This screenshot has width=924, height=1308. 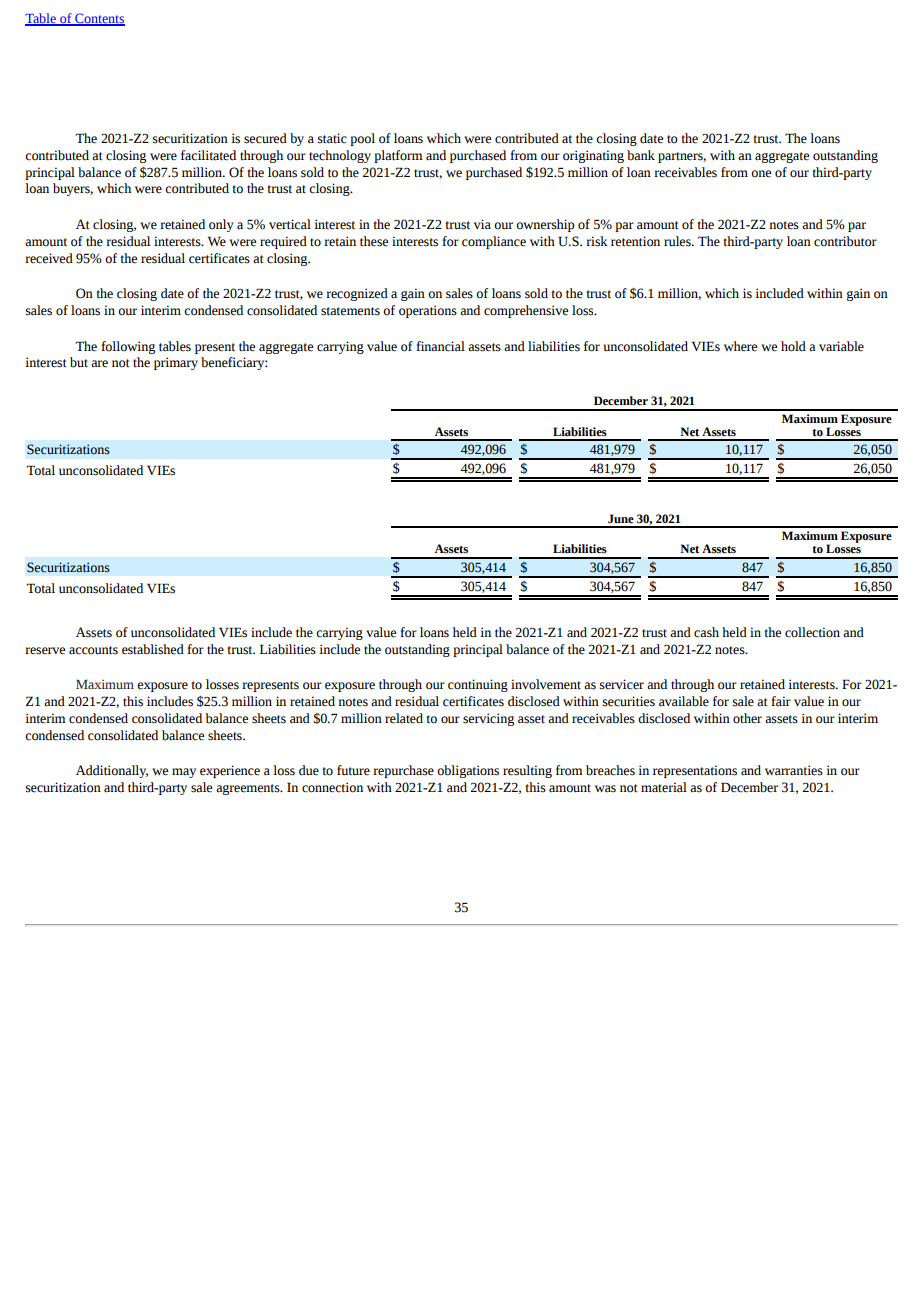 I want to click on obligations, so click(x=468, y=771).
